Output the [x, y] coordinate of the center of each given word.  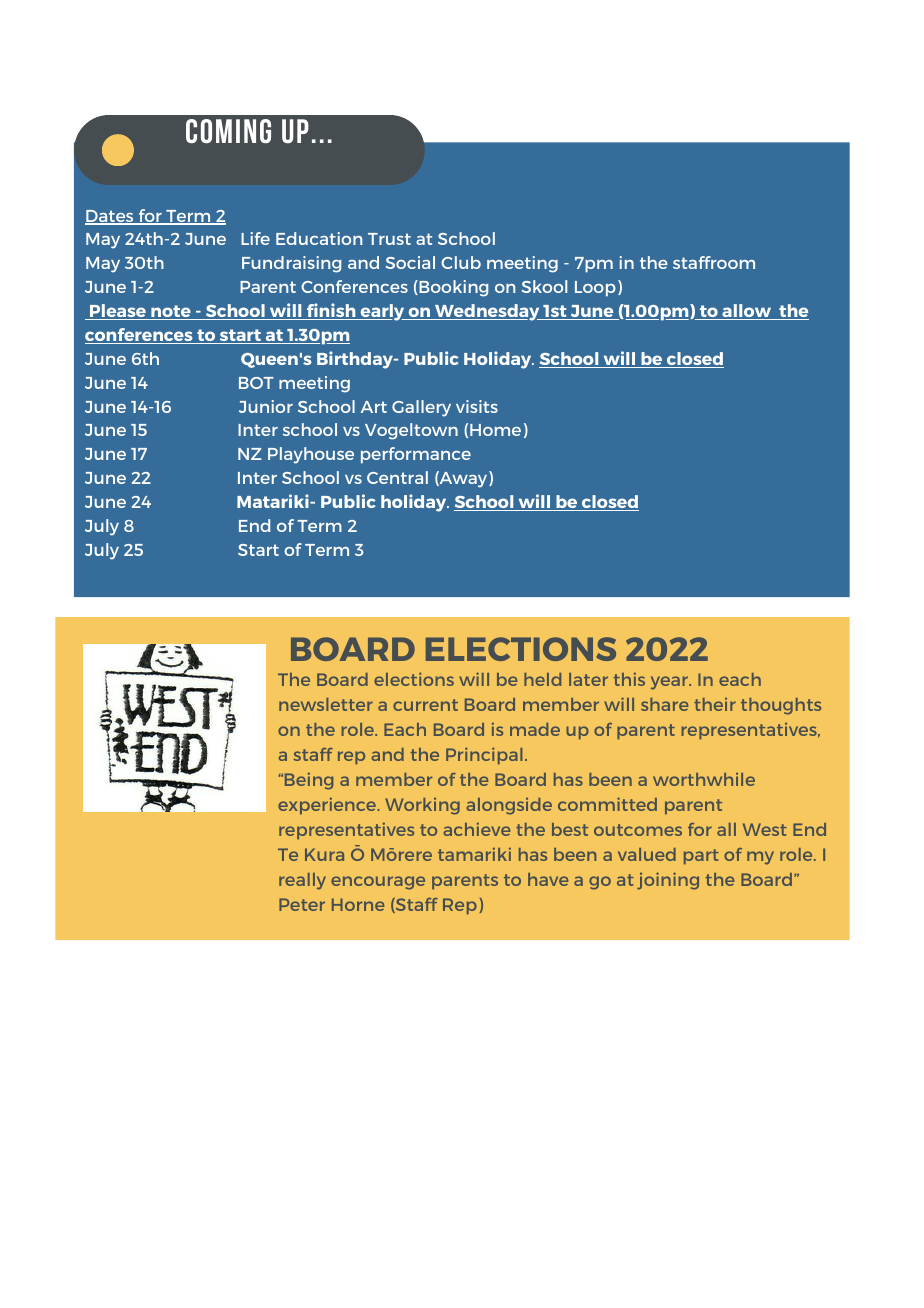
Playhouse [311, 455]
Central [397, 477]
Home [495, 430]
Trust [389, 239]
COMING [228, 131]
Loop [595, 289]
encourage [378, 883]
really [302, 881]
